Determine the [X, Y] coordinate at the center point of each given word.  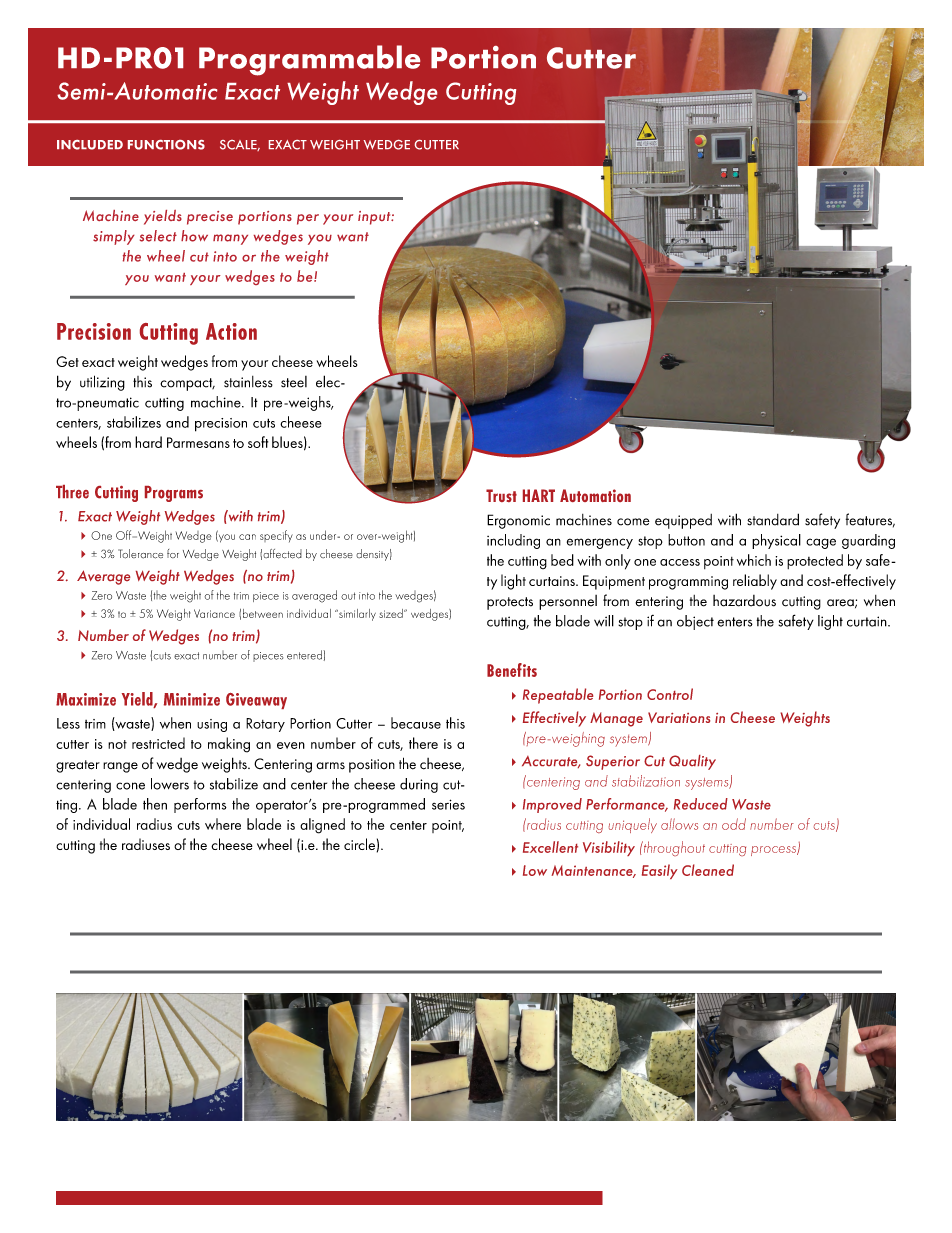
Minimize [192, 699]
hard [148, 442]
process [774, 851]
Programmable [309, 60]
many [230, 239]
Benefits [512, 670]
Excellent [550, 847]
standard [773, 519]
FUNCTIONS [166, 145]
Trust [501, 495]
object [695, 622]
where [223, 824]
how [194, 236]
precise [210, 218]
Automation [595, 495]
